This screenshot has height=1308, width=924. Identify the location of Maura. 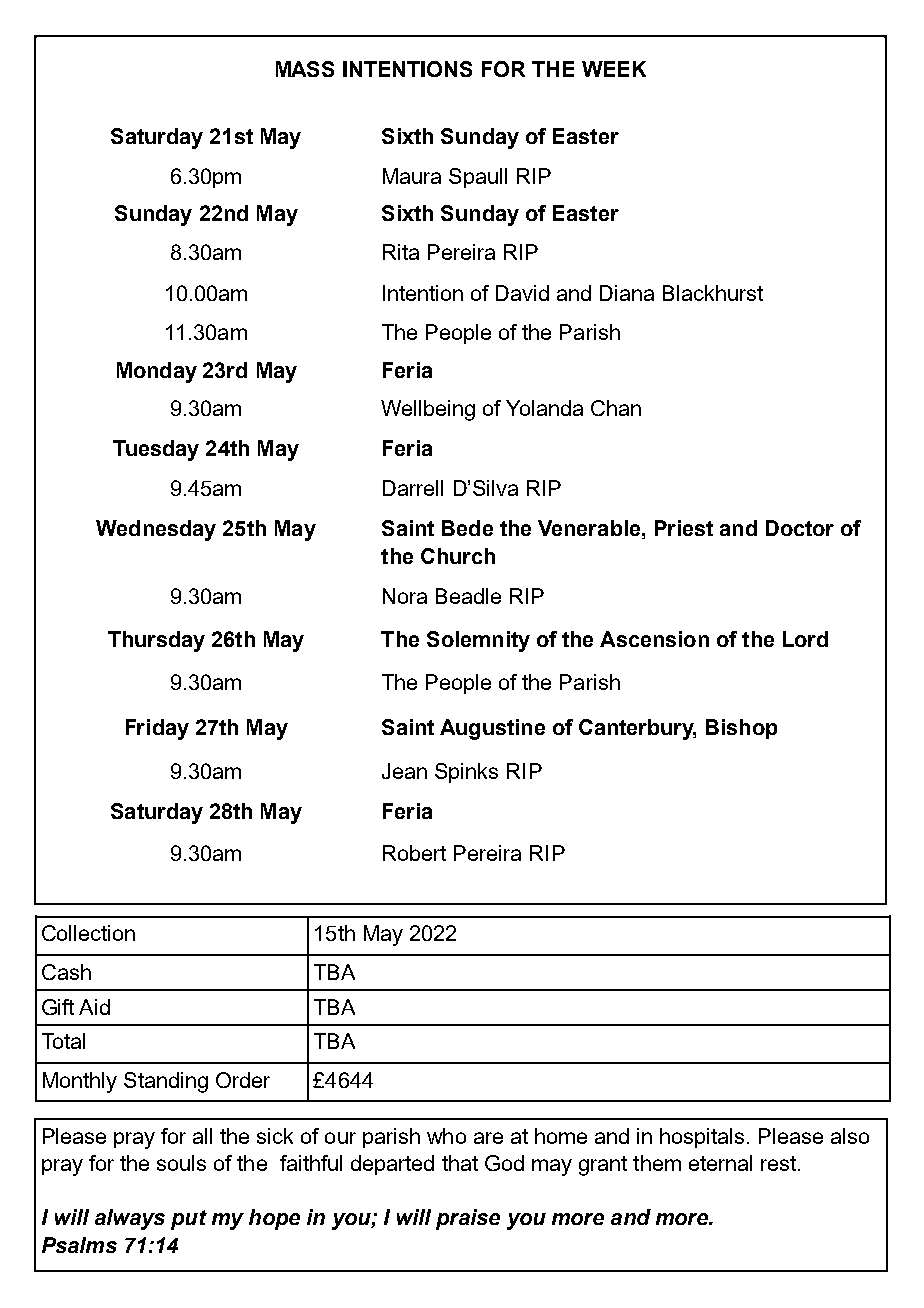
(412, 176).
